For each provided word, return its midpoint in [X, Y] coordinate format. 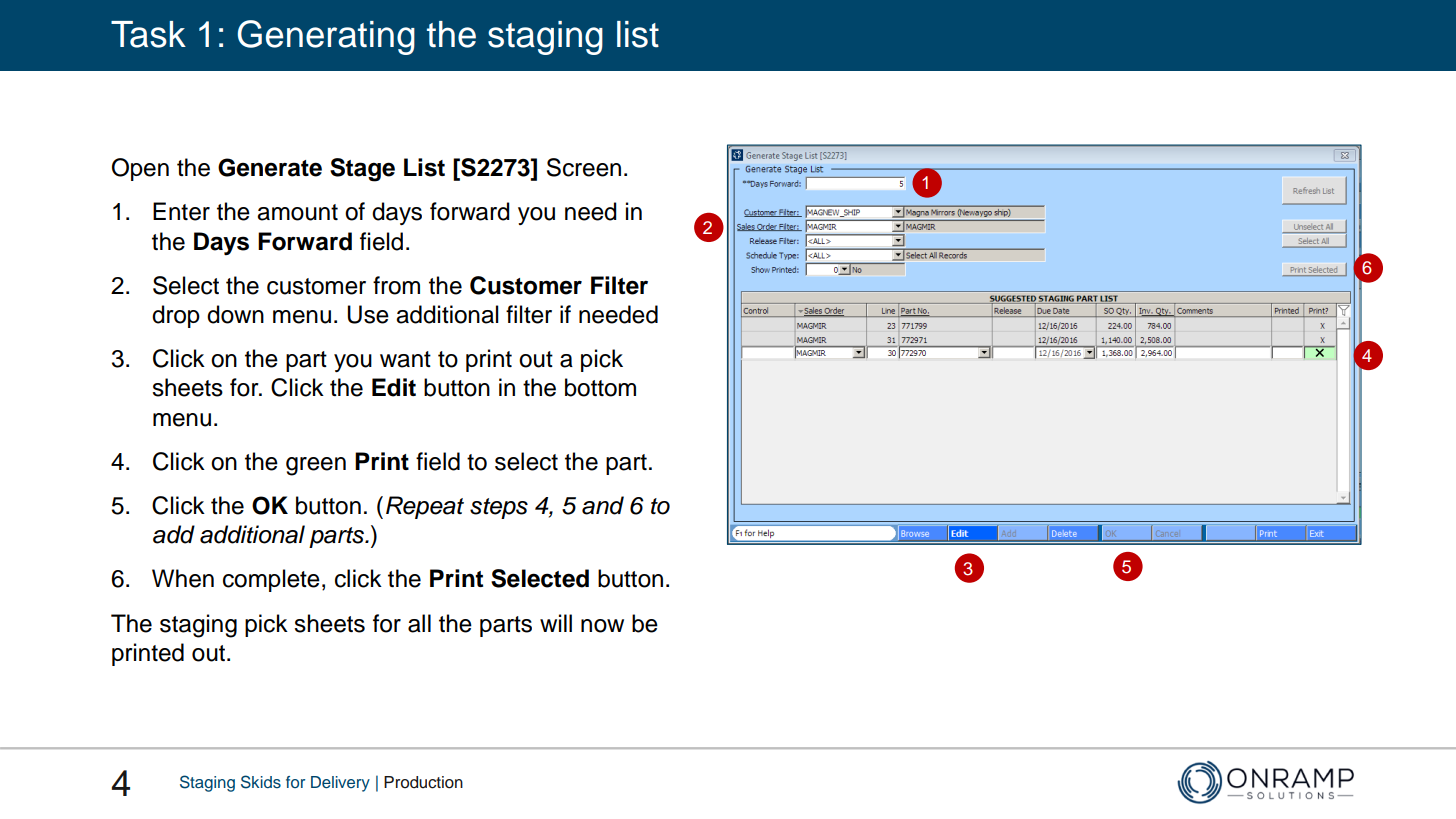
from [396, 285]
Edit [394, 387]
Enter [181, 211]
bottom [600, 387]
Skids [261, 782]
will [556, 623]
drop [176, 316]
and [603, 505]
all [419, 623]
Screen [584, 167]
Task [148, 34]
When [183, 578]
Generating [326, 37]
